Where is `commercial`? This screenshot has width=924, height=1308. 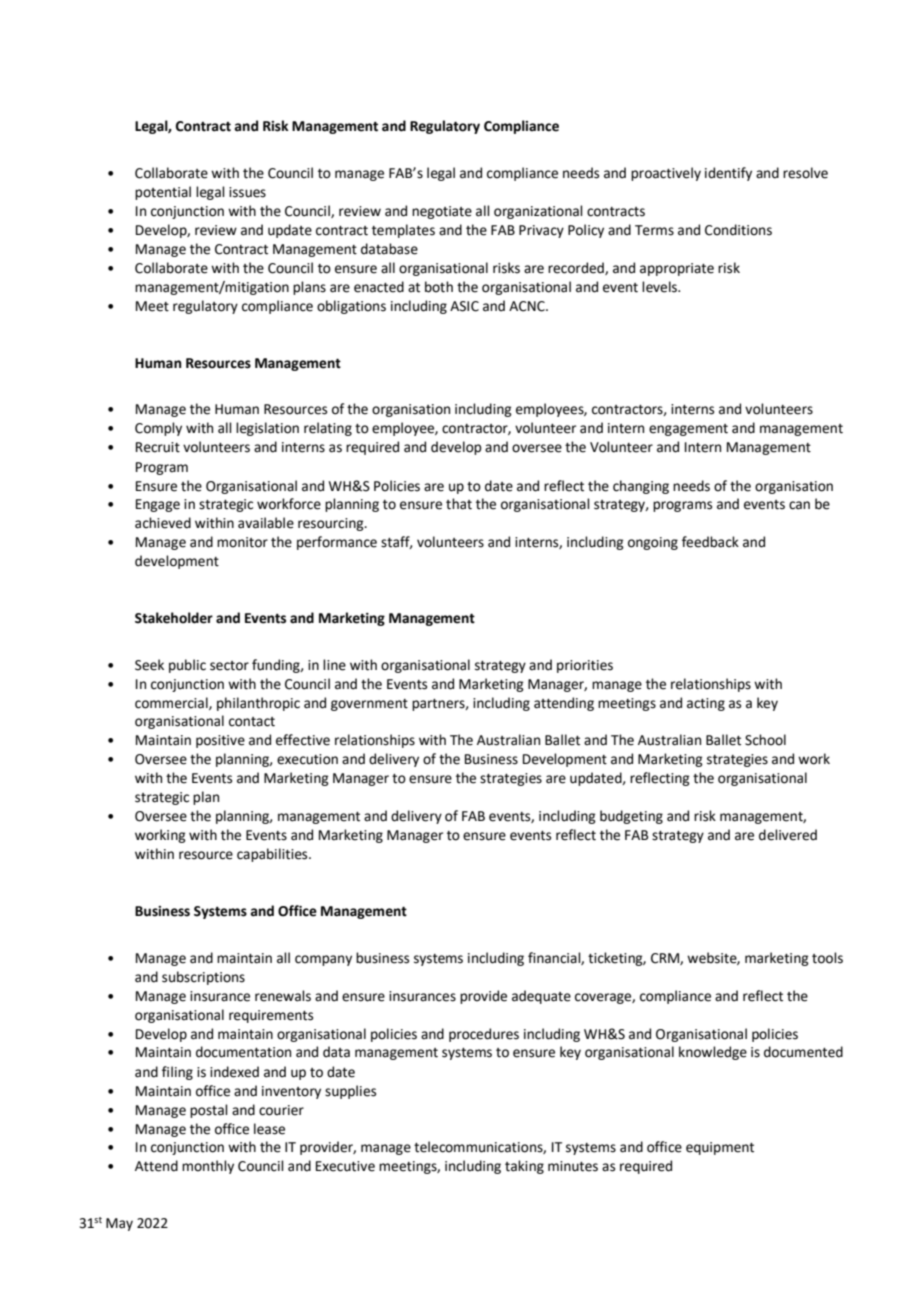
commercial is located at coordinates (172, 703).
